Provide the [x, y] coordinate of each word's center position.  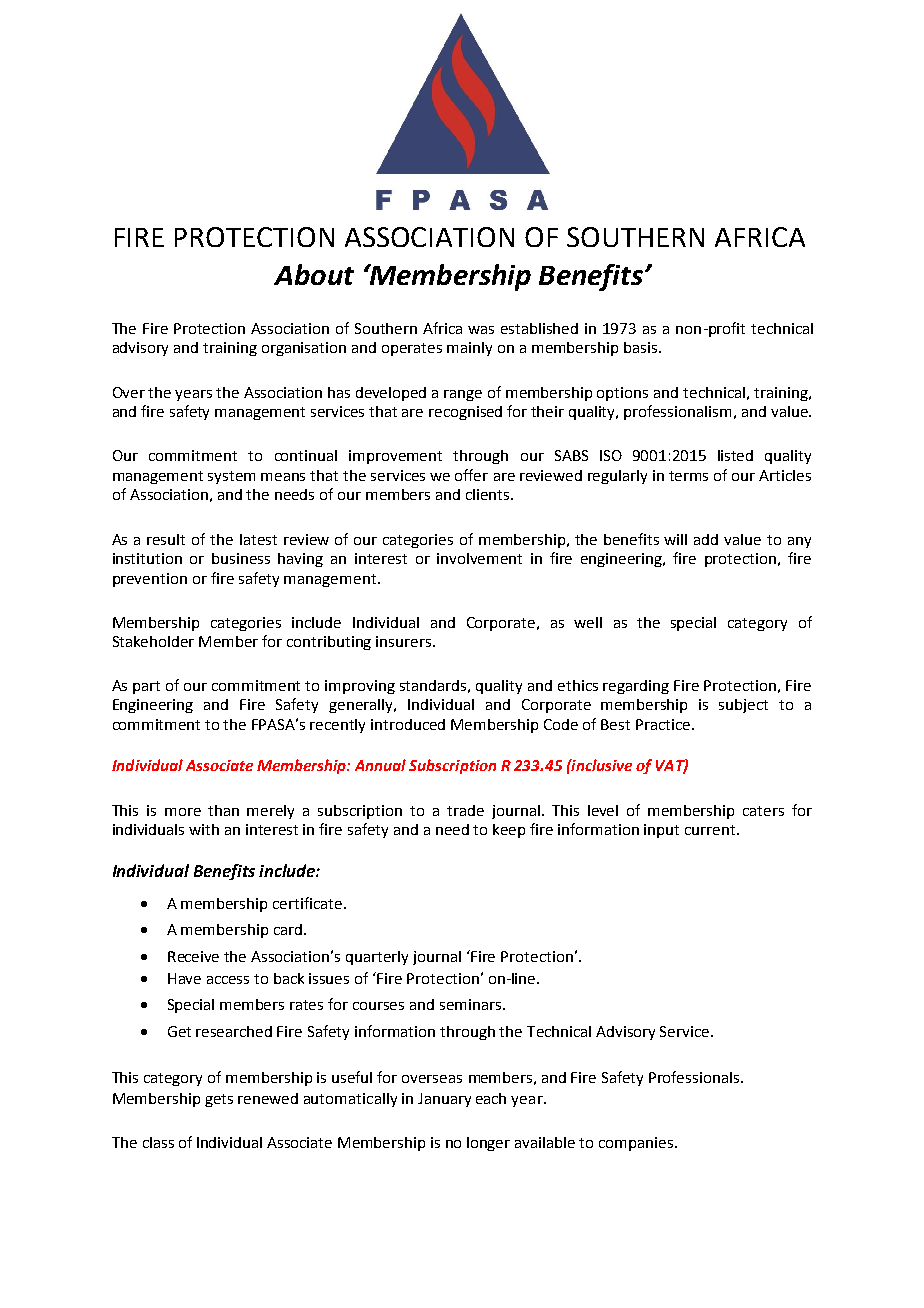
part [146, 687]
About [314, 274]
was [481, 330]
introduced [408, 724]
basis [642, 347]
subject [743, 706]
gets [219, 1100]
